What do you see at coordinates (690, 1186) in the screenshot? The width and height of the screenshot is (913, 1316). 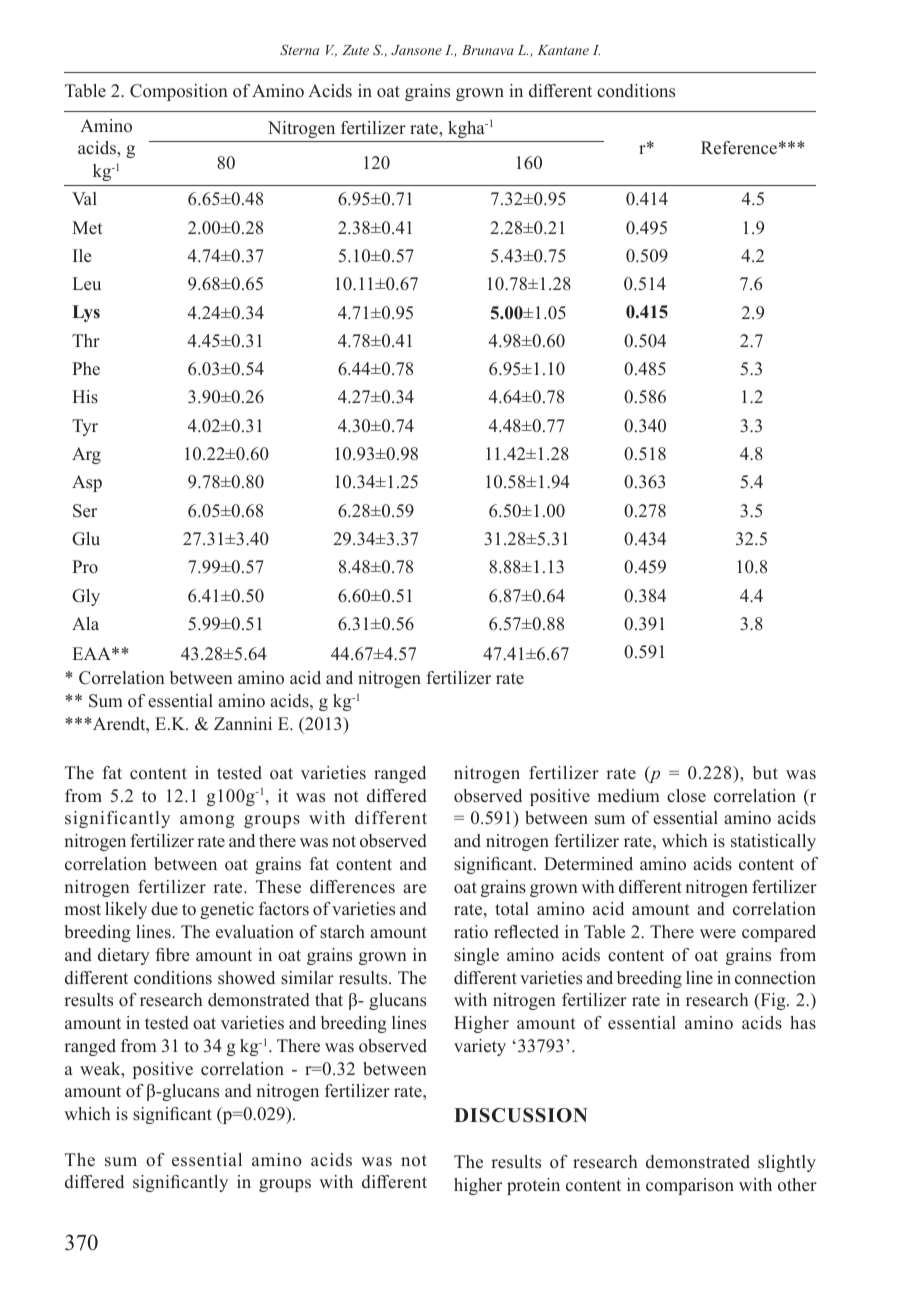 I see `comparison` at bounding box center [690, 1186].
